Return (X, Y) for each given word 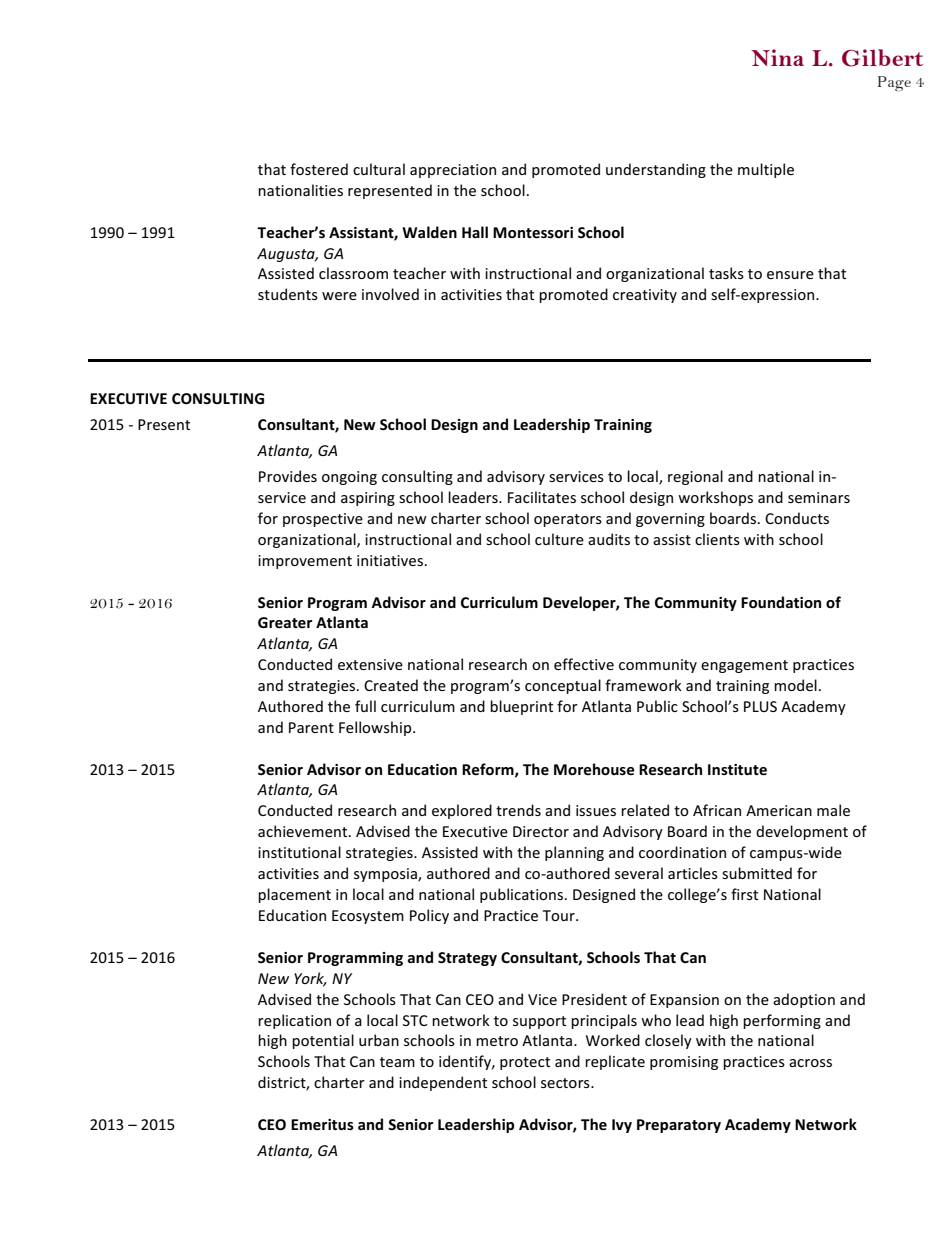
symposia (386, 875)
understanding (656, 170)
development (802, 832)
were (339, 296)
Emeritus (322, 1124)
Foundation (781, 602)
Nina (777, 57)
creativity (645, 296)
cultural (379, 169)
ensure (790, 275)
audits (609, 539)
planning (574, 853)
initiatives (390, 560)
